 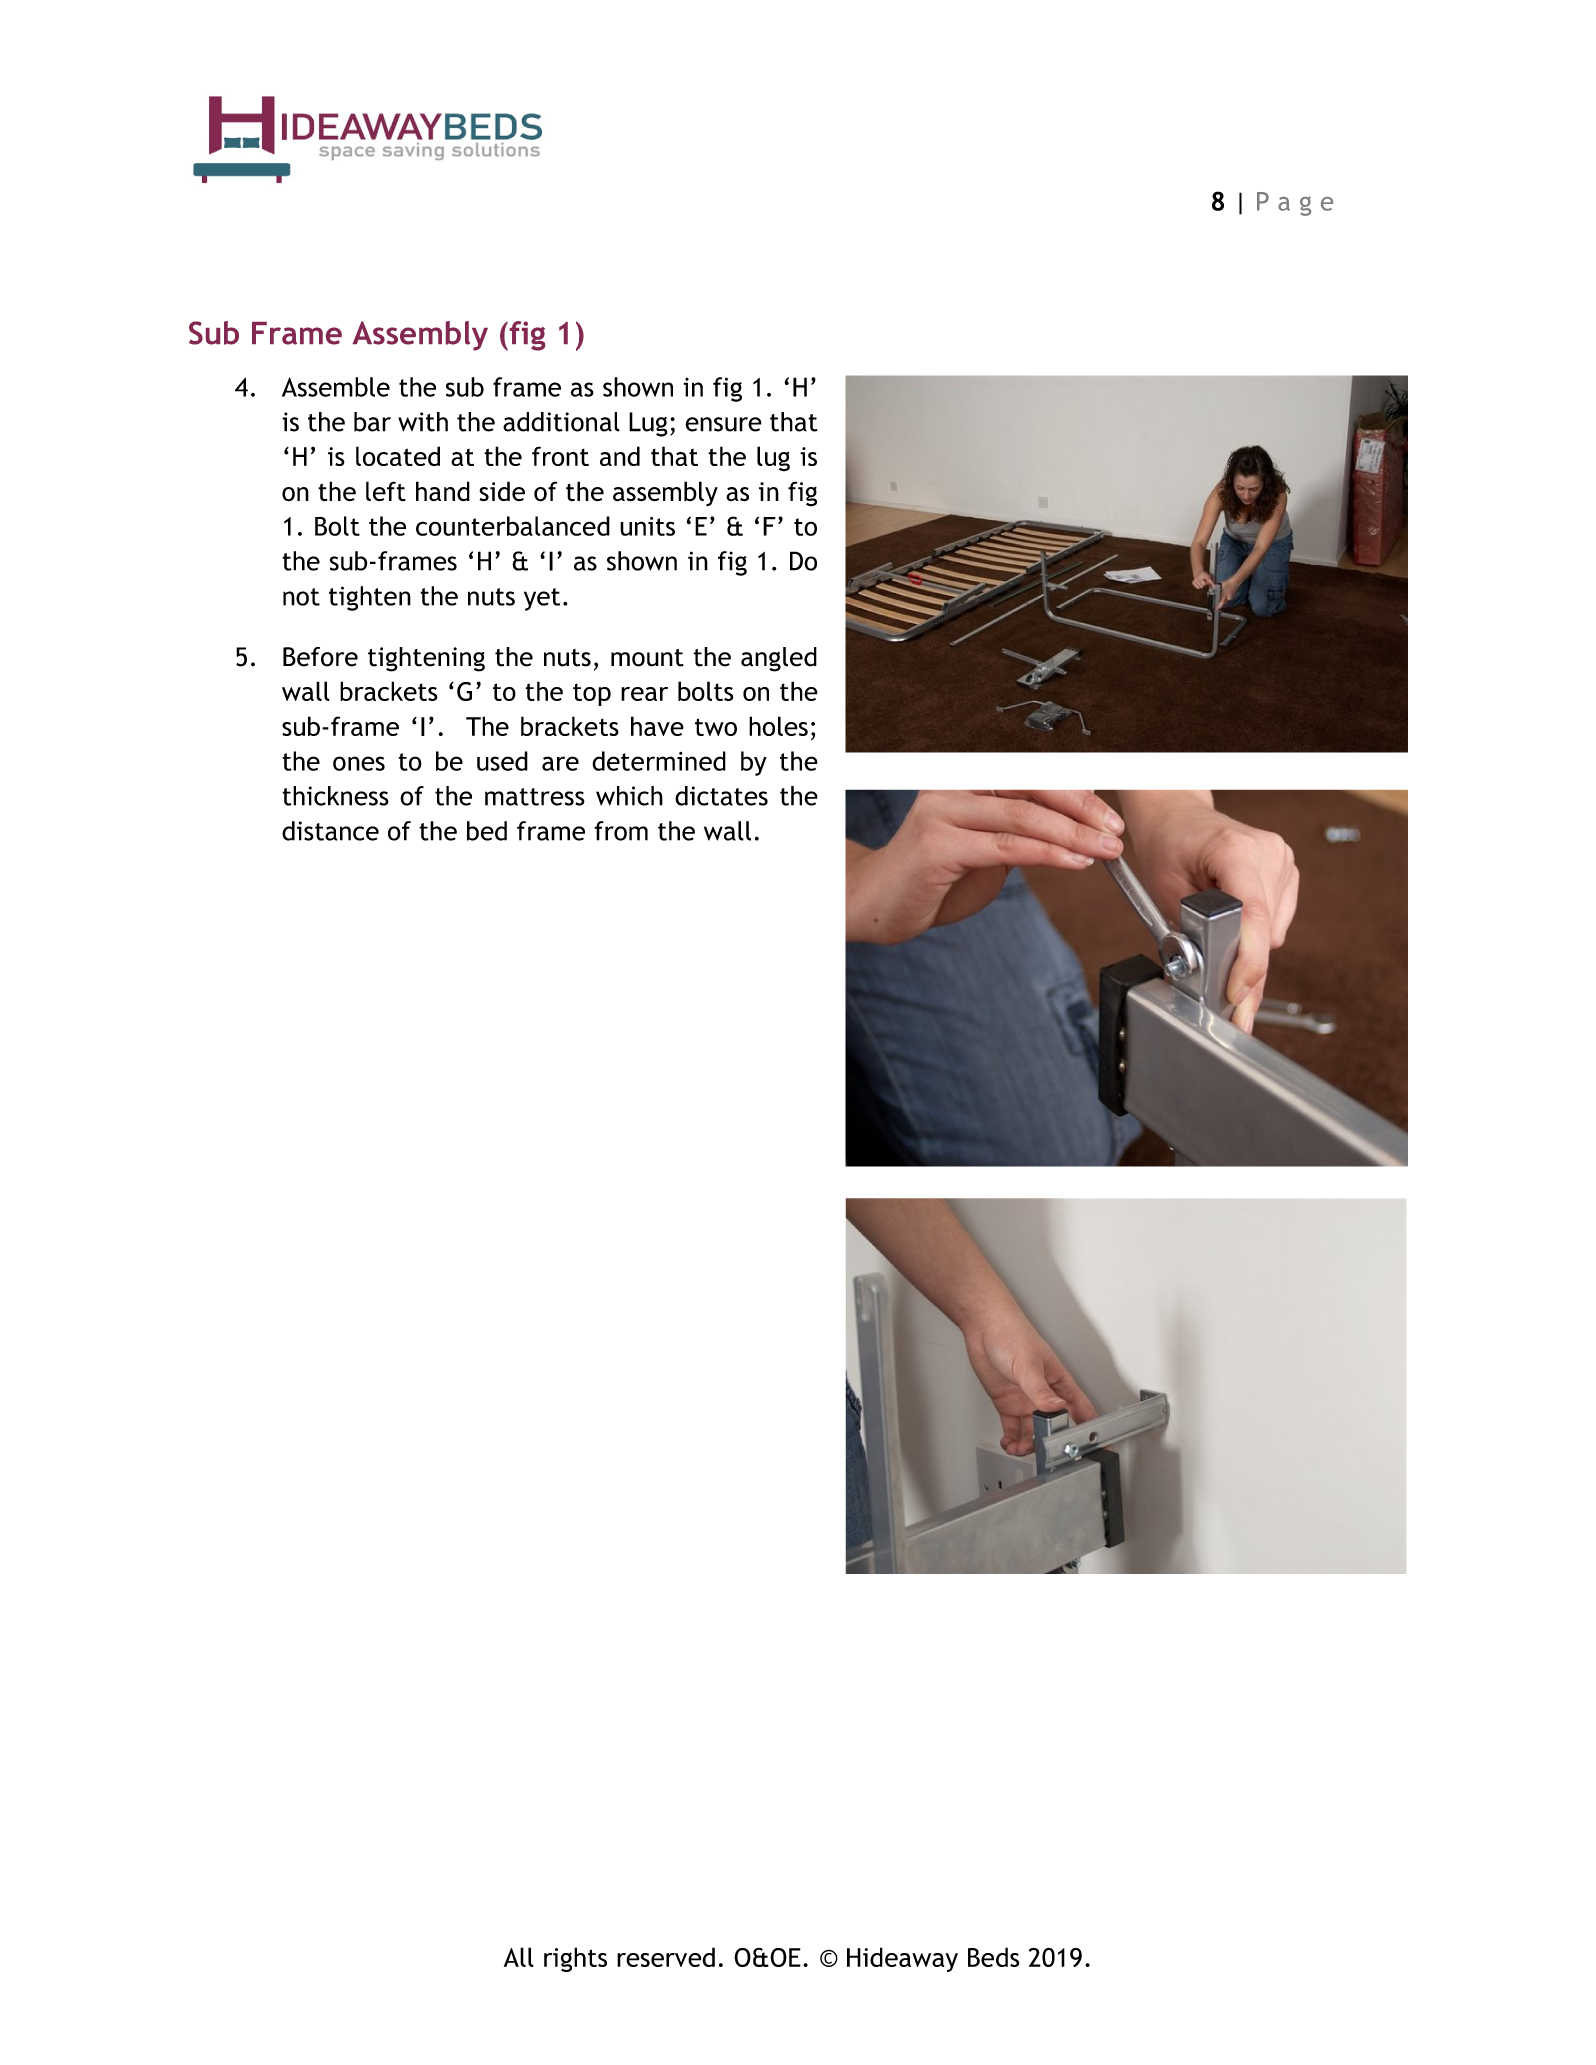 I want to click on Beds, so click(x=993, y=1957).
